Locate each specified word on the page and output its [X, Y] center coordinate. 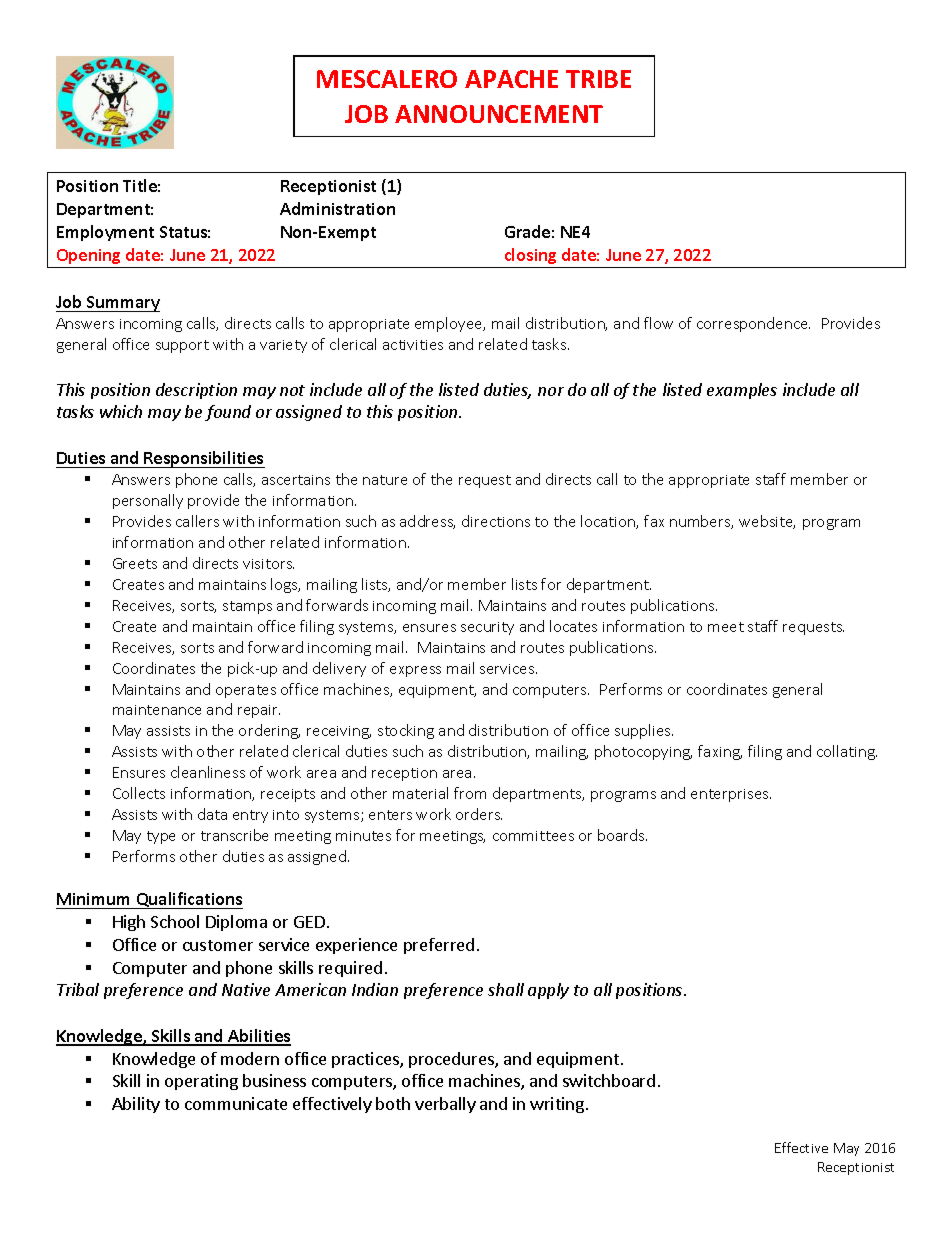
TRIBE [598, 79]
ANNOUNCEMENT [499, 114]
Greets [135, 563]
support [182, 346]
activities [413, 345]
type [161, 837]
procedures [452, 1060]
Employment [105, 233]
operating [201, 1082]
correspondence [753, 324]
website [767, 522]
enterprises [731, 795]
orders [479, 814]
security [487, 628]
